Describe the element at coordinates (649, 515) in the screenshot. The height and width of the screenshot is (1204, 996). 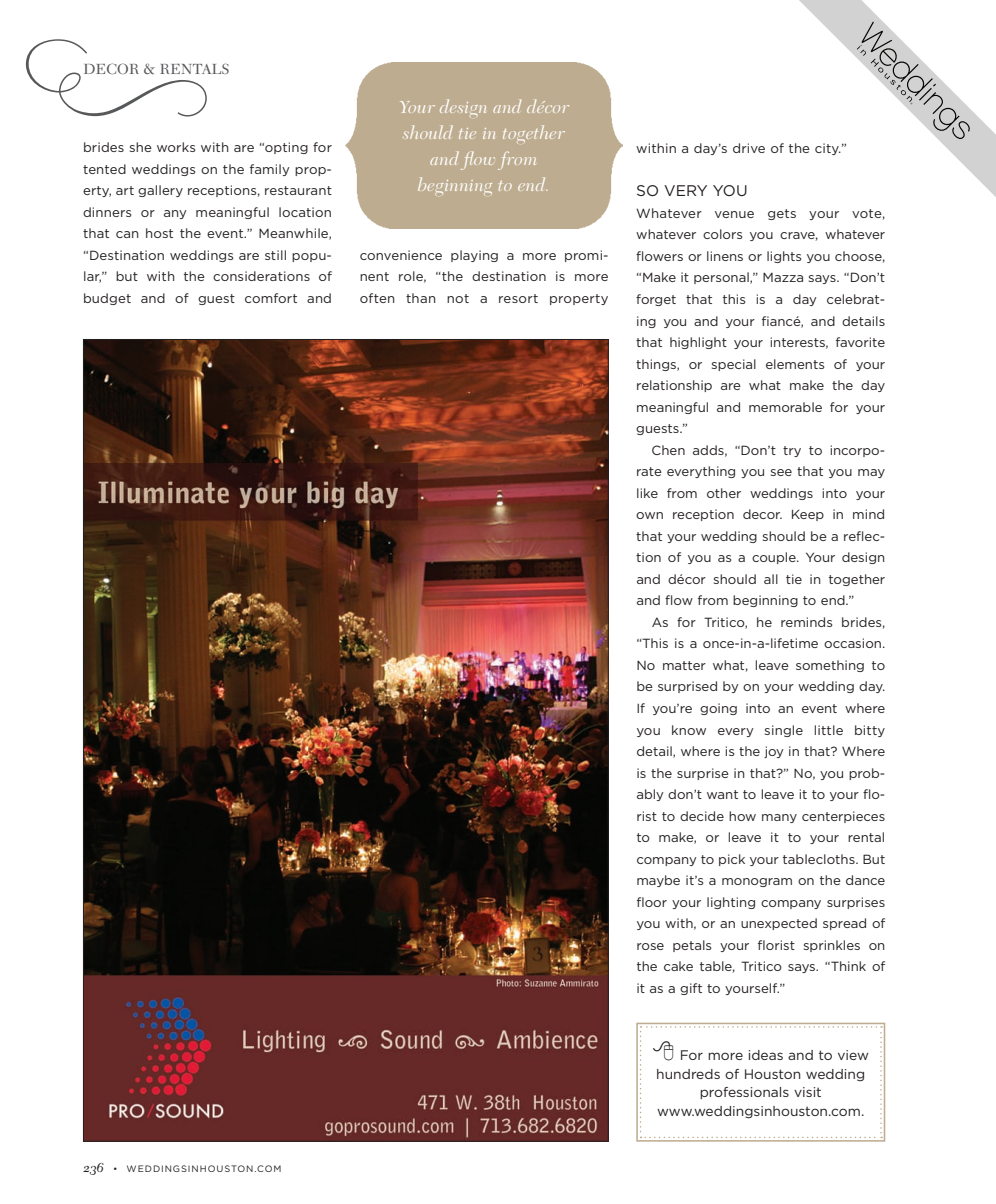
I see `own` at that location.
